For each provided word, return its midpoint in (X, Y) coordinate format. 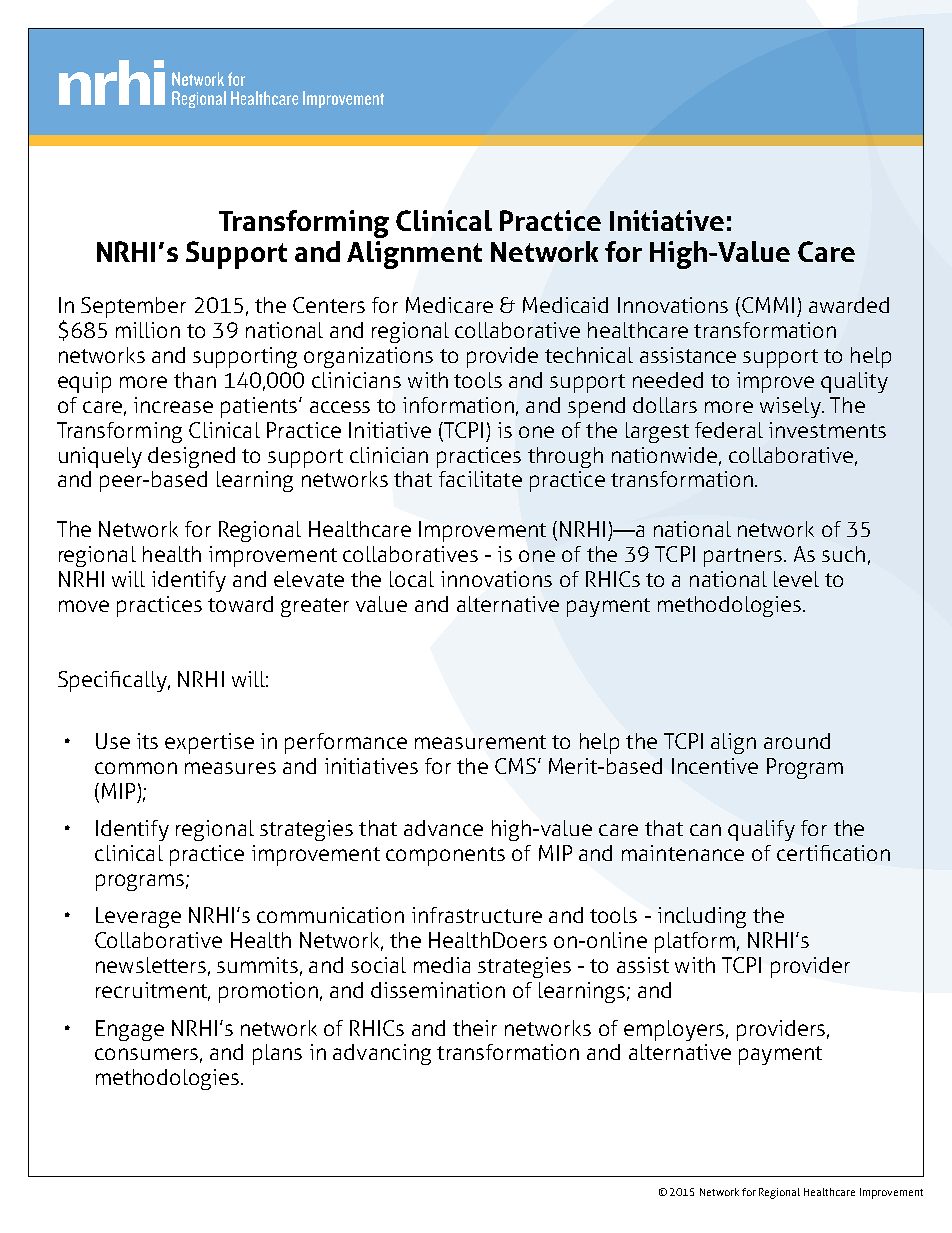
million (148, 330)
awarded (849, 305)
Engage (130, 1030)
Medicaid (565, 305)
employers (674, 1030)
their (475, 1028)
